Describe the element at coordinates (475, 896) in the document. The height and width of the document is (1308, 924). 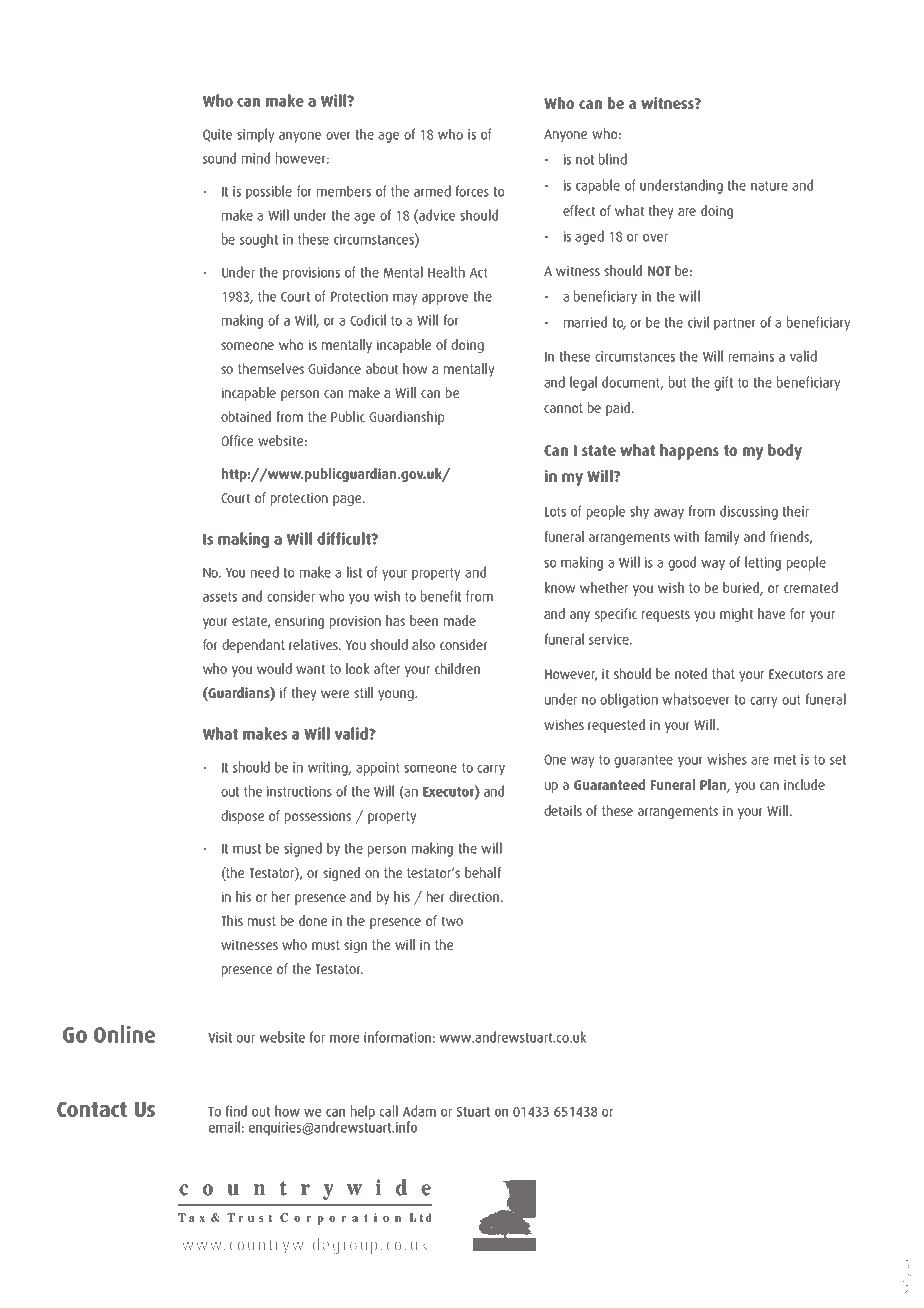
I see `direction` at that location.
